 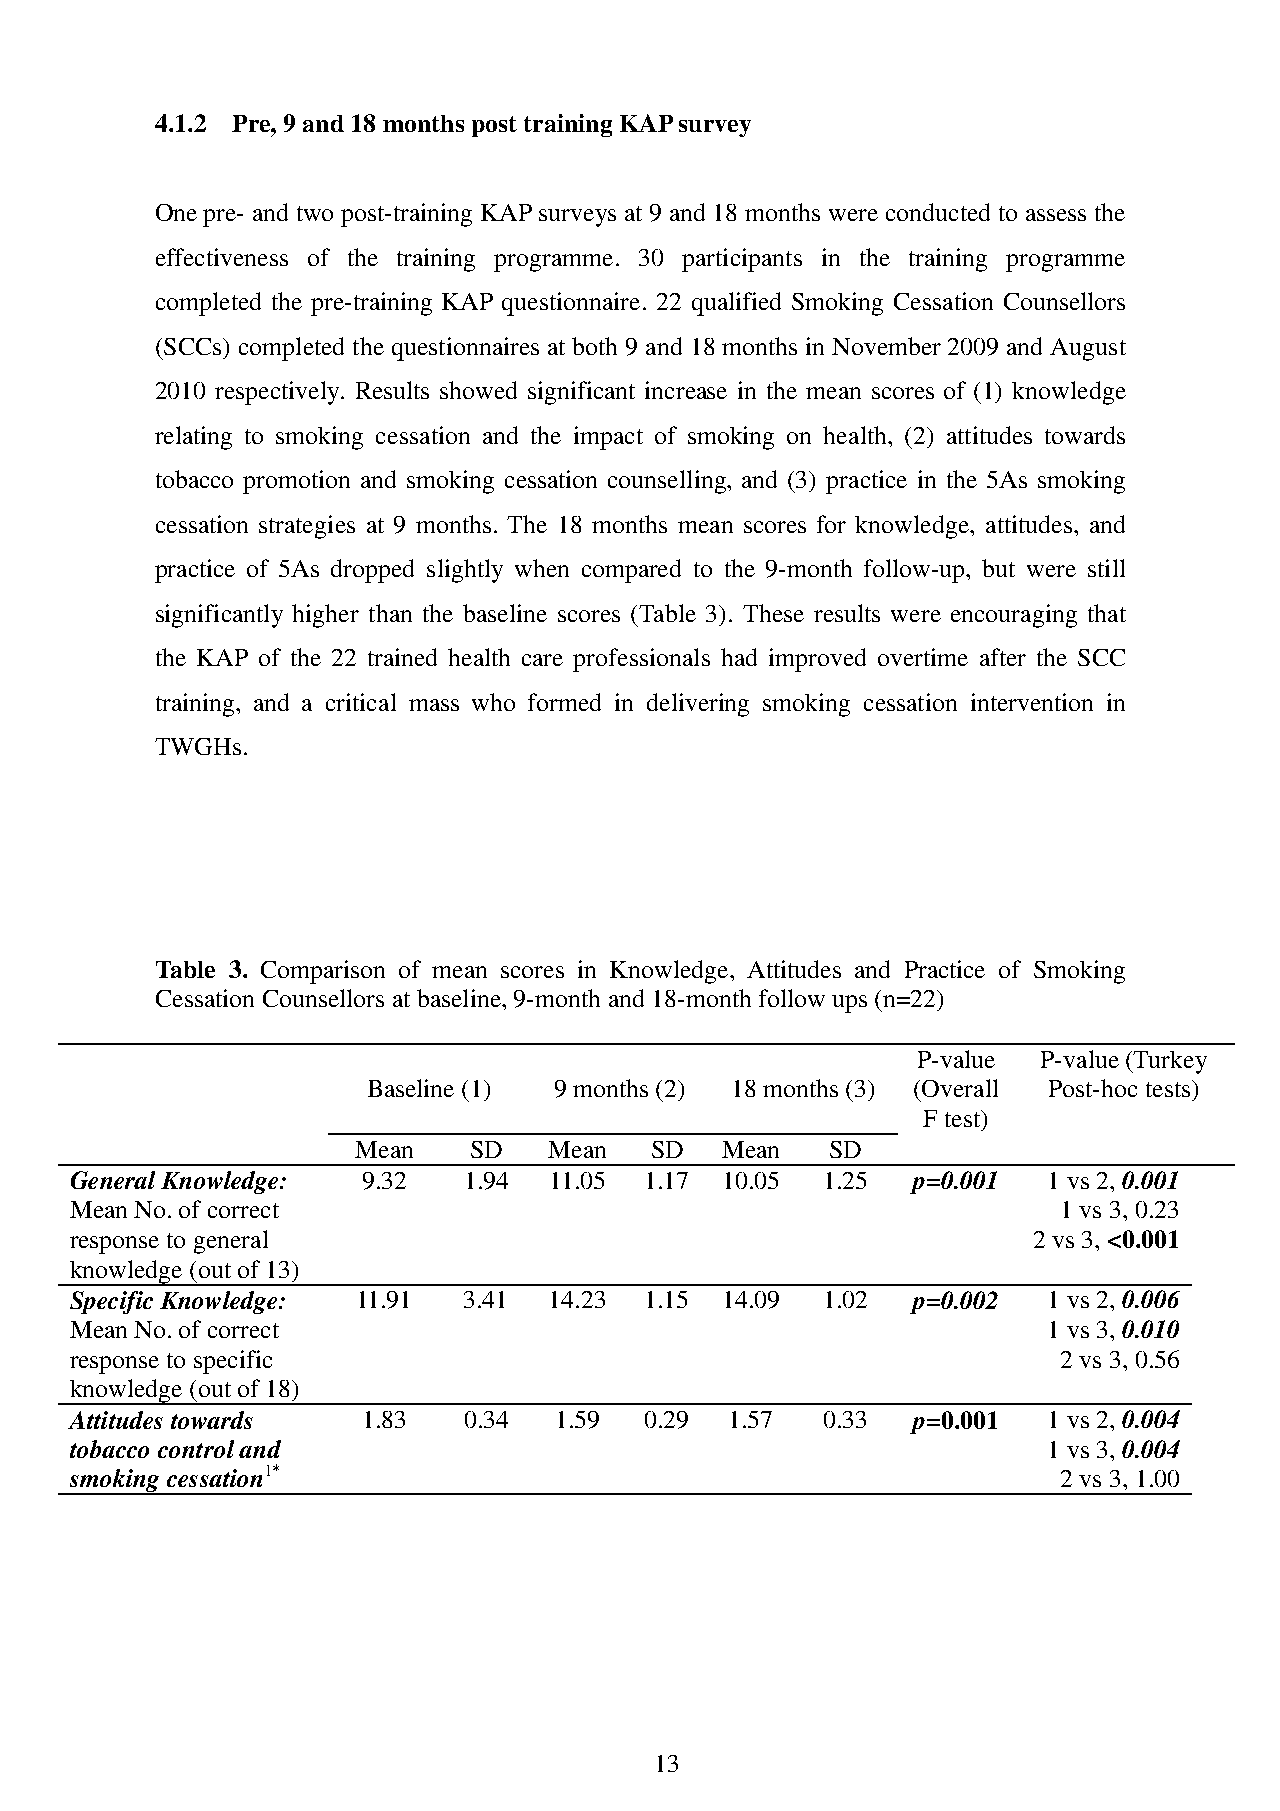 What do you see at coordinates (1032, 702) in the screenshot?
I see `intervention` at bounding box center [1032, 702].
